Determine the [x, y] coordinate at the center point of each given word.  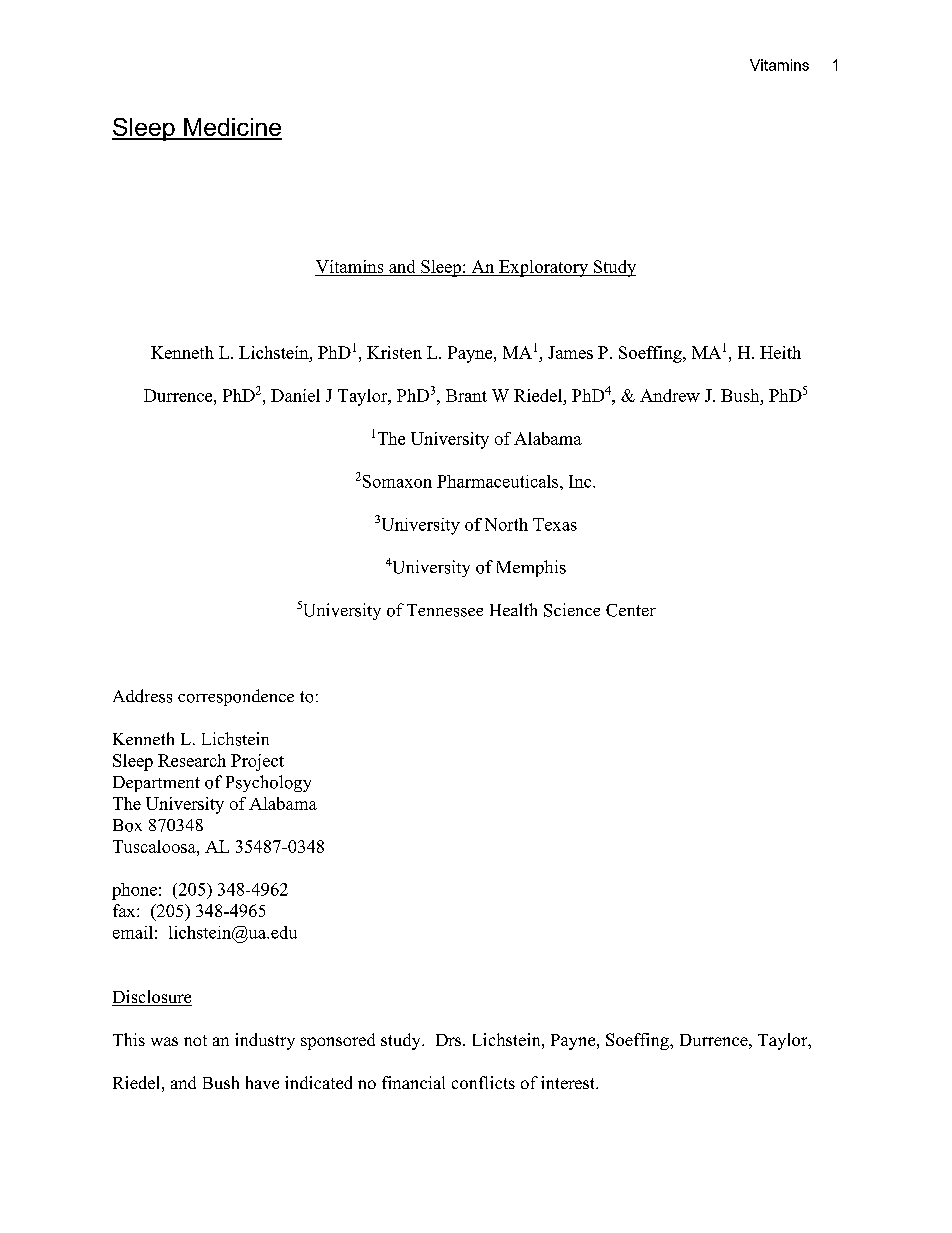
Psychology [268, 783]
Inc [581, 481]
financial [413, 1082]
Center [631, 610]
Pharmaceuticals [499, 481]
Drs [450, 1040]
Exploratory [543, 268]
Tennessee [445, 610]
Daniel [295, 395]
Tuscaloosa [155, 846]
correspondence [236, 697]
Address [142, 696]
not [195, 1040]
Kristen [394, 352]
